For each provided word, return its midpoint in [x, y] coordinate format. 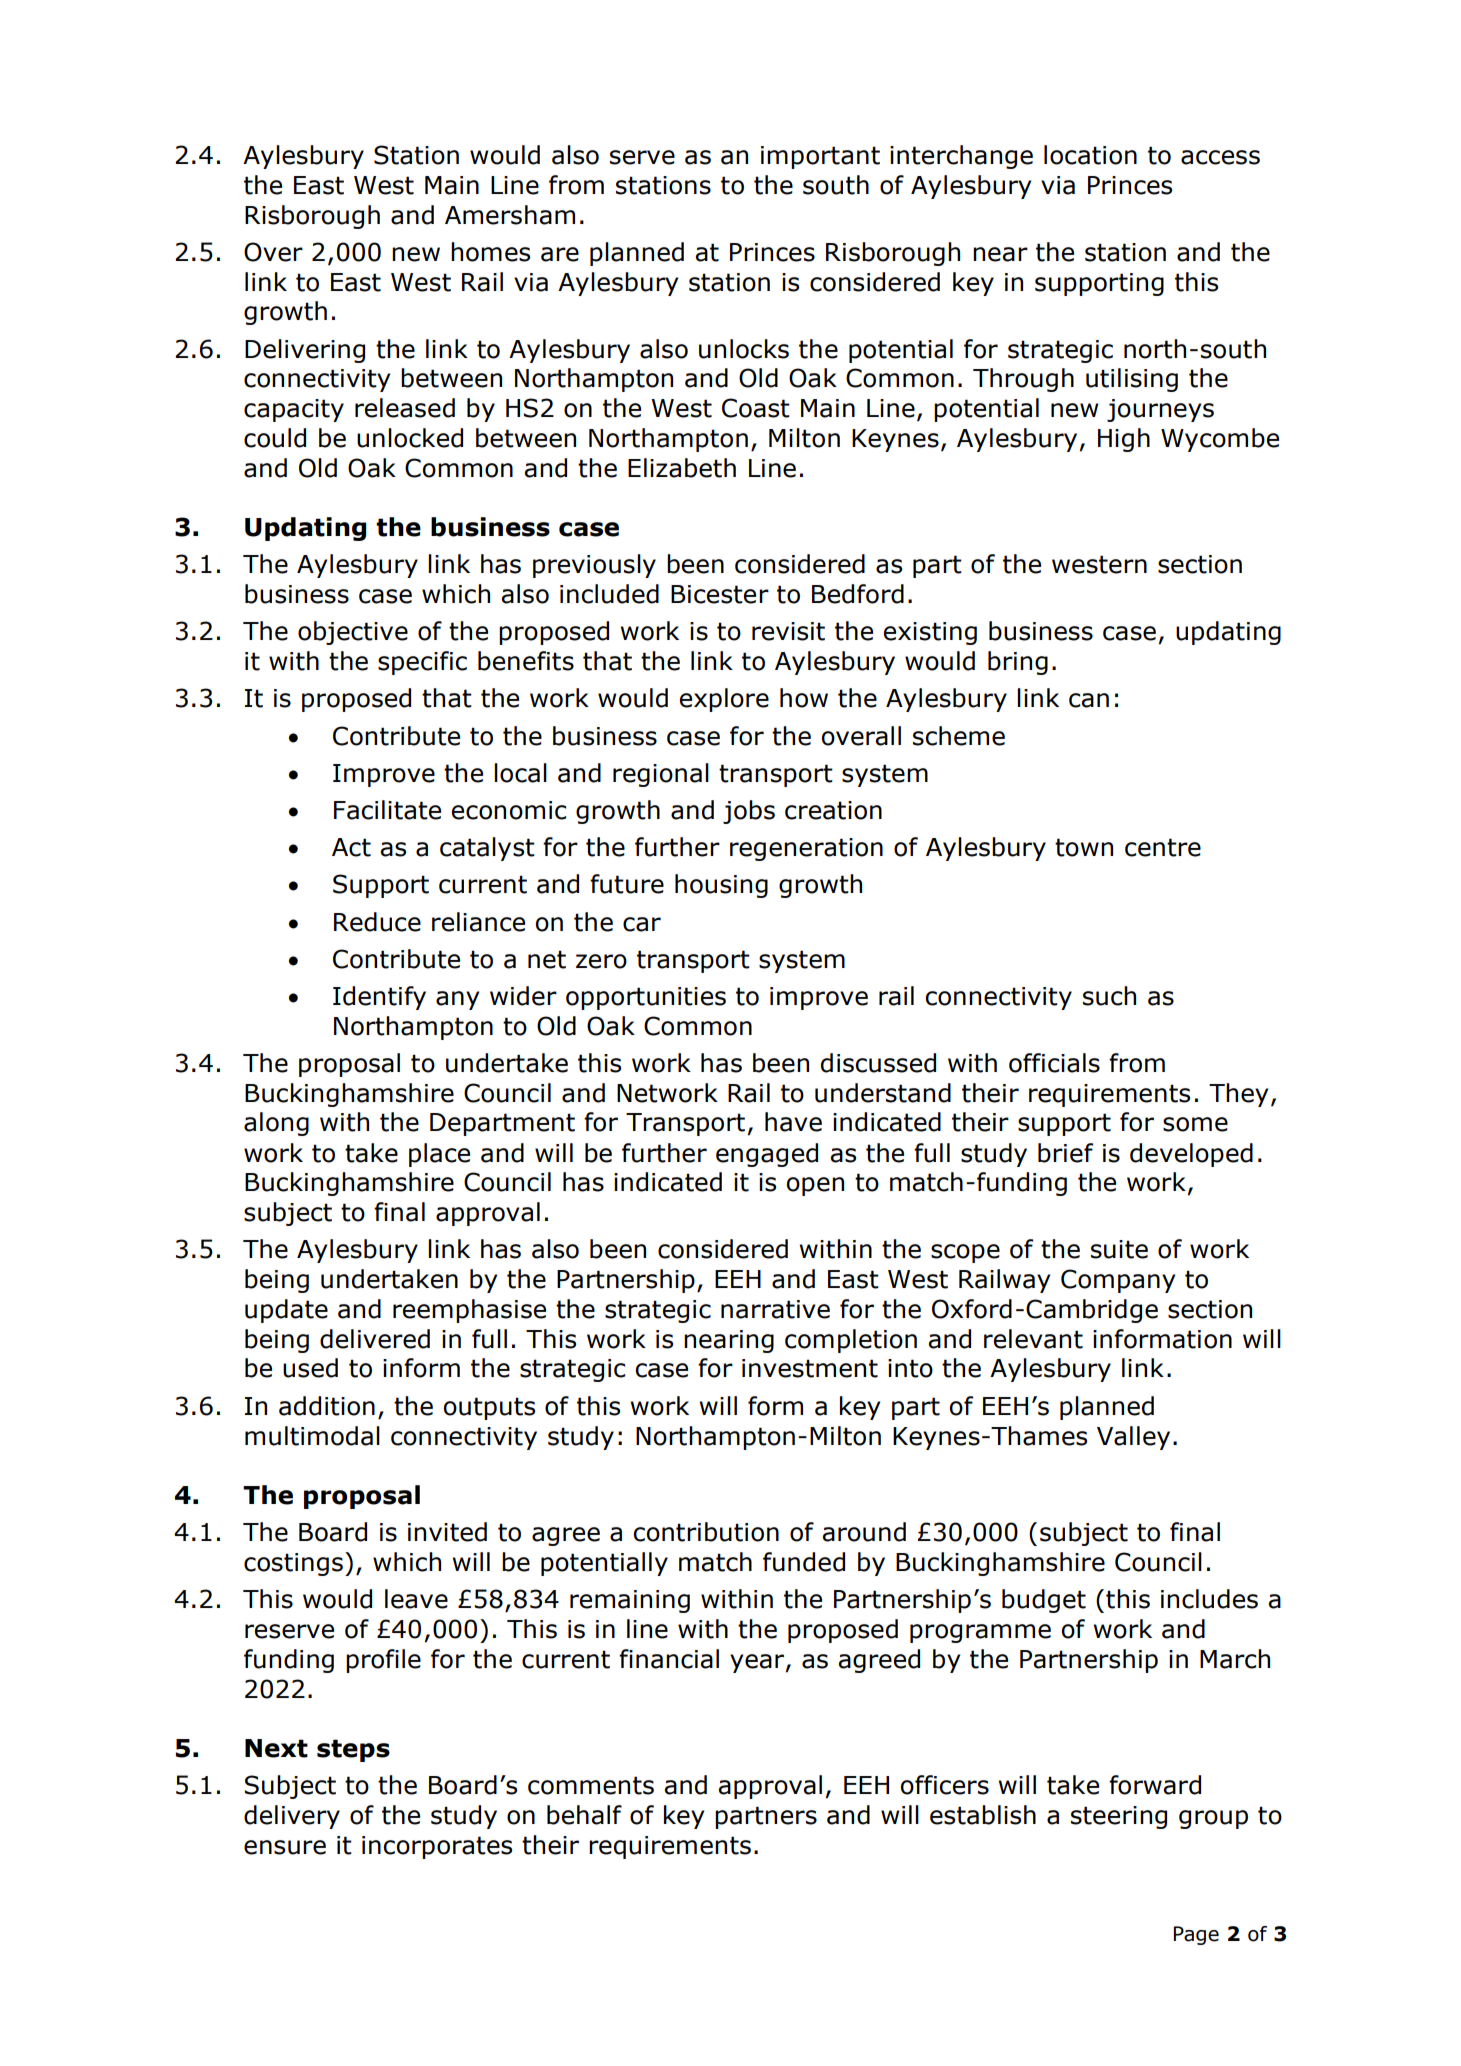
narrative [775, 1309]
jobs [749, 812]
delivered [375, 1339]
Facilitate [387, 810]
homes [490, 252]
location [1090, 155]
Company [1118, 1281]
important [820, 157]
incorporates [437, 1847]
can [1089, 700]
